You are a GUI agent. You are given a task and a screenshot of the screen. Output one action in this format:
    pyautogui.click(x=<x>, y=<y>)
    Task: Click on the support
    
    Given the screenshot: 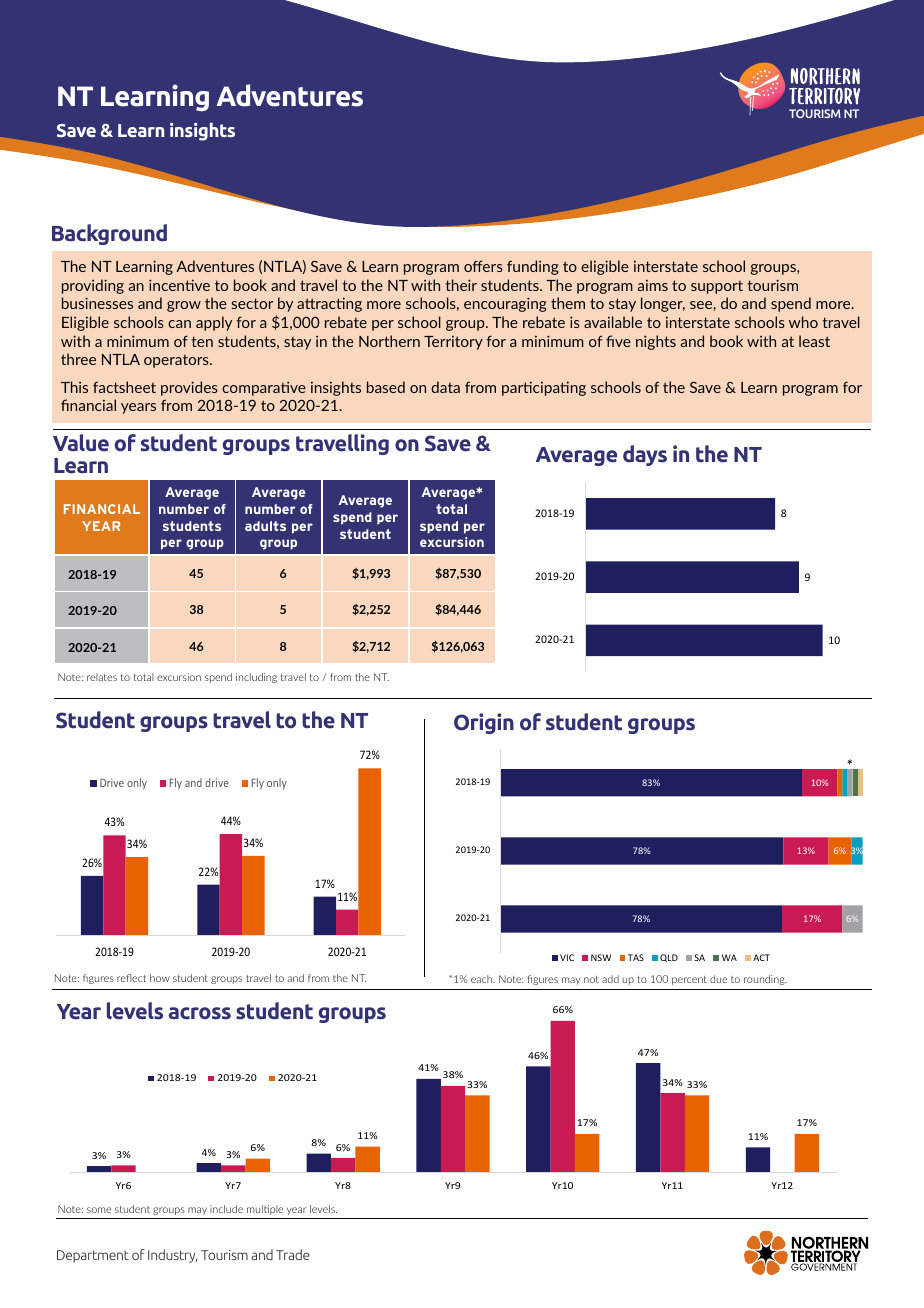 What is the action you would take?
    pyautogui.click(x=717, y=287)
